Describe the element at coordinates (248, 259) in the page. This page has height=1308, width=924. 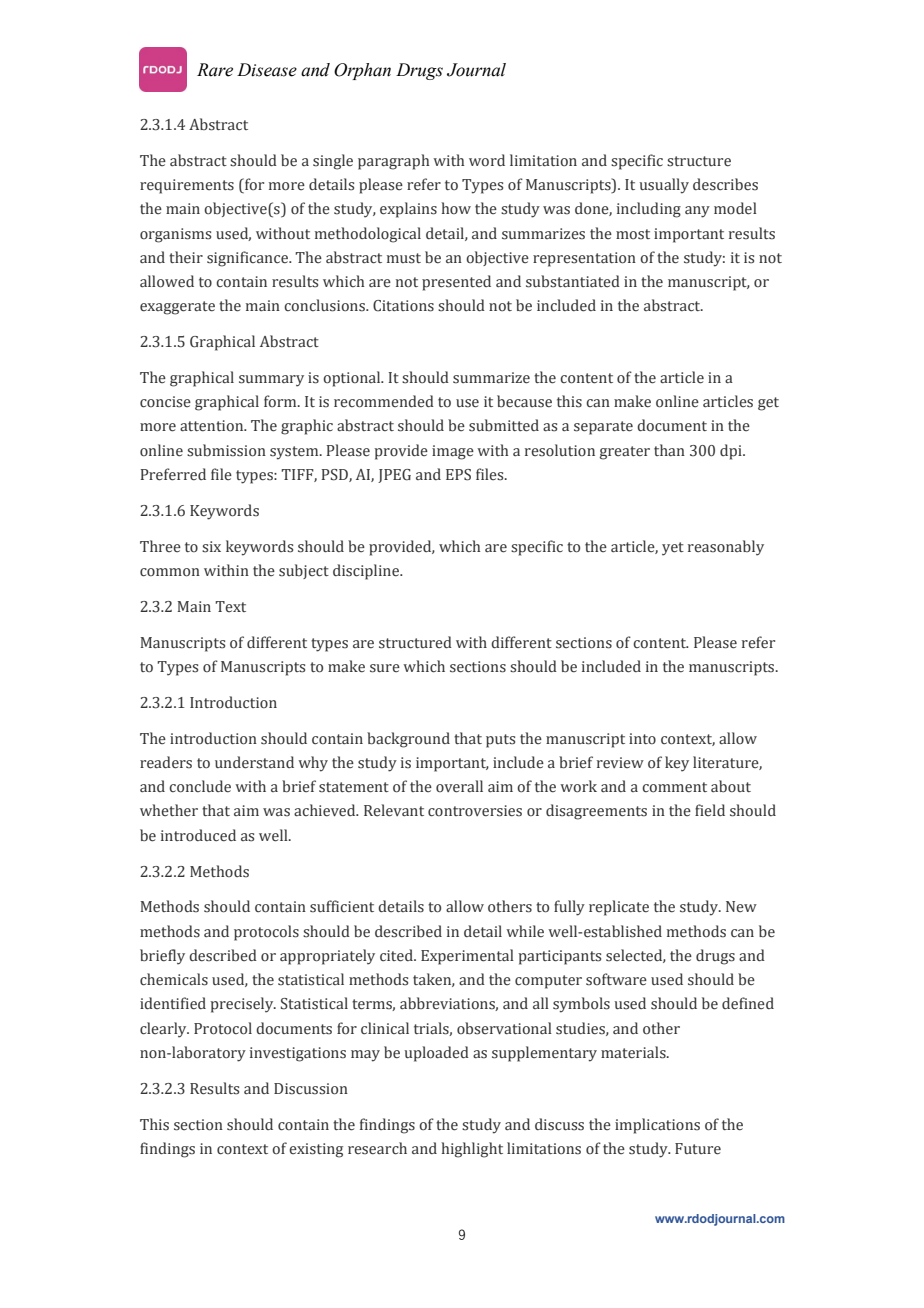
I see `significance` at that location.
